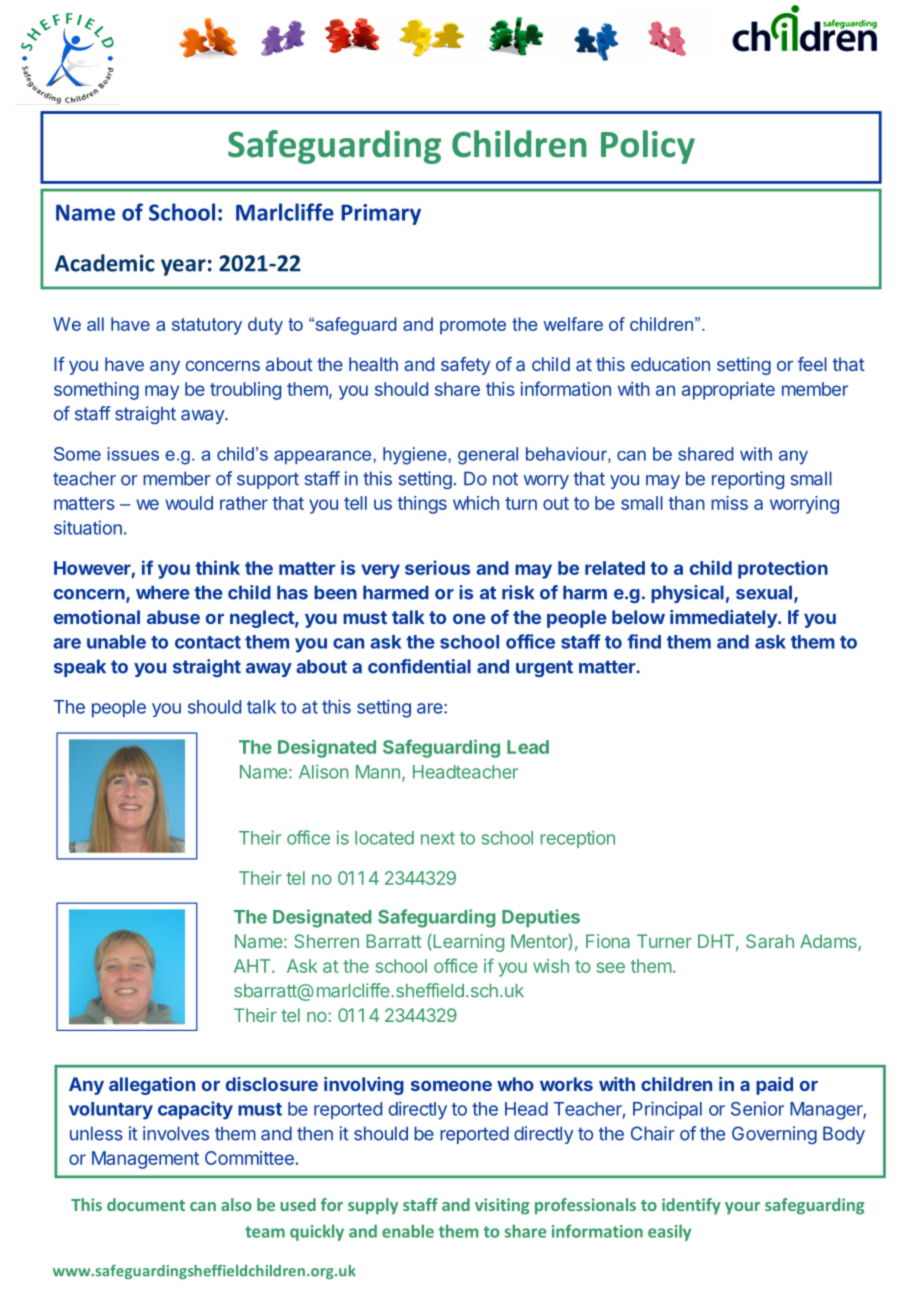 This screenshot has height=1308, width=924. What do you see at coordinates (724, 619) in the screenshot?
I see `immediately` at bounding box center [724, 619].
